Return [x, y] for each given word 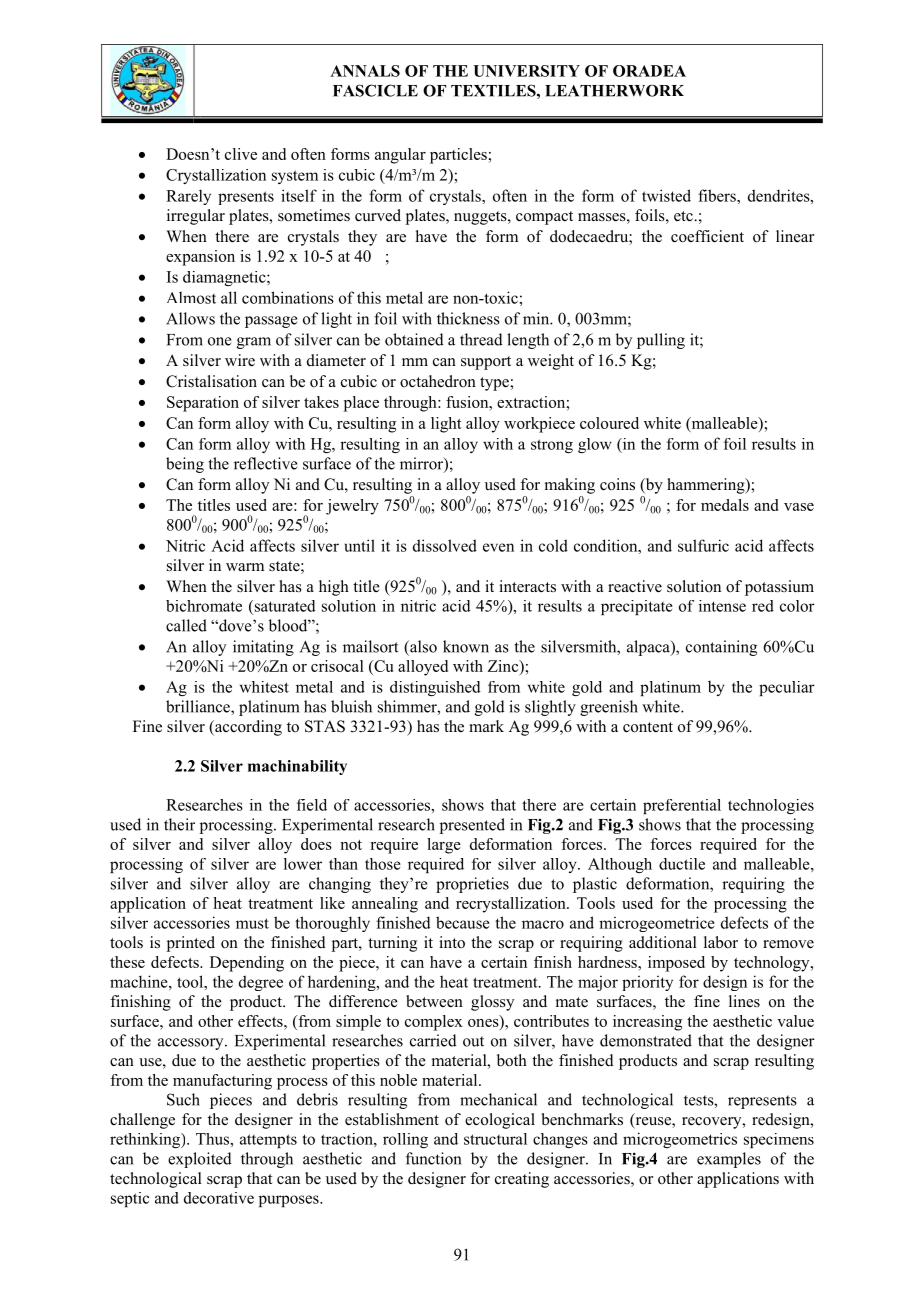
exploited [200, 1160]
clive [241, 154]
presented [472, 826]
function [433, 1158]
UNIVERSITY [526, 71]
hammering [707, 486]
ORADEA [649, 71]
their [179, 824]
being [185, 465]
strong [552, 446]
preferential [682, 806]
